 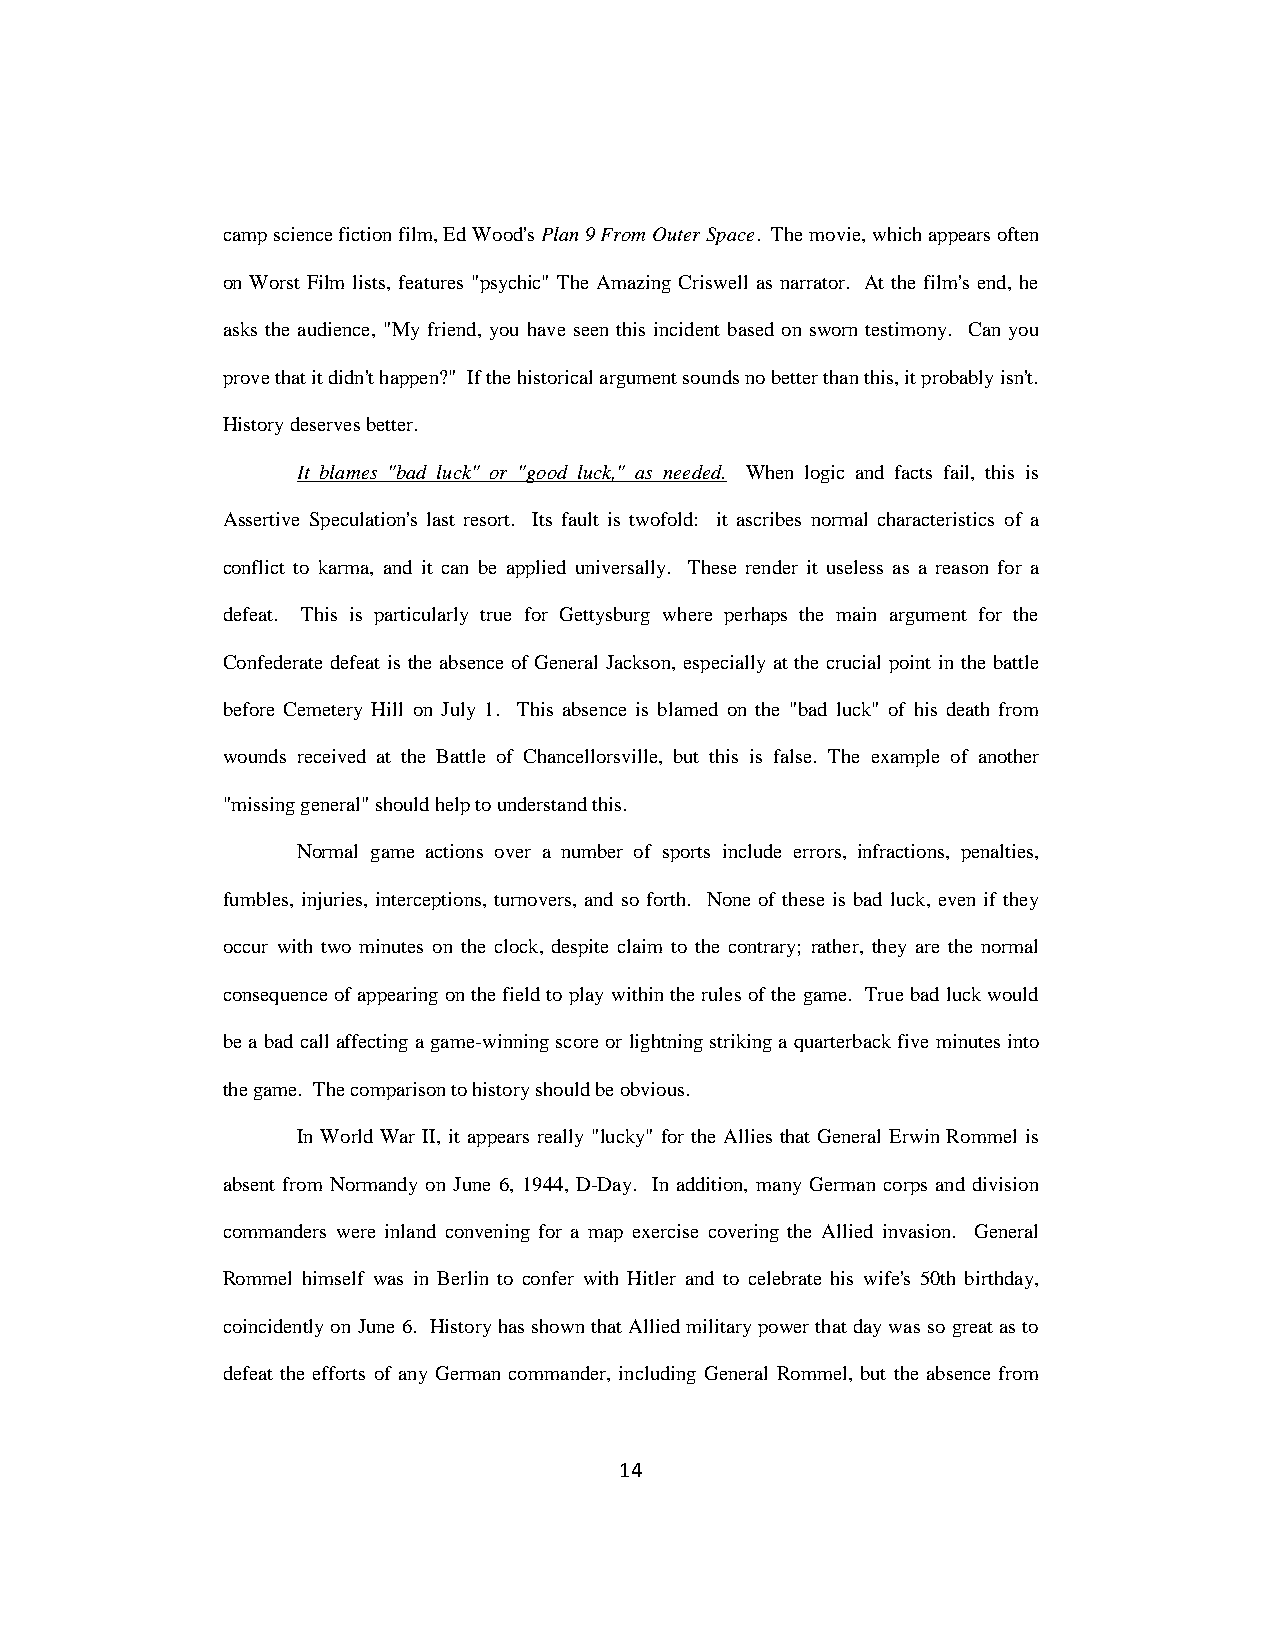 What do you see at coordinates (913, 1041) in the screenshot?
I see `five` at bounding box center [913, 1041].
